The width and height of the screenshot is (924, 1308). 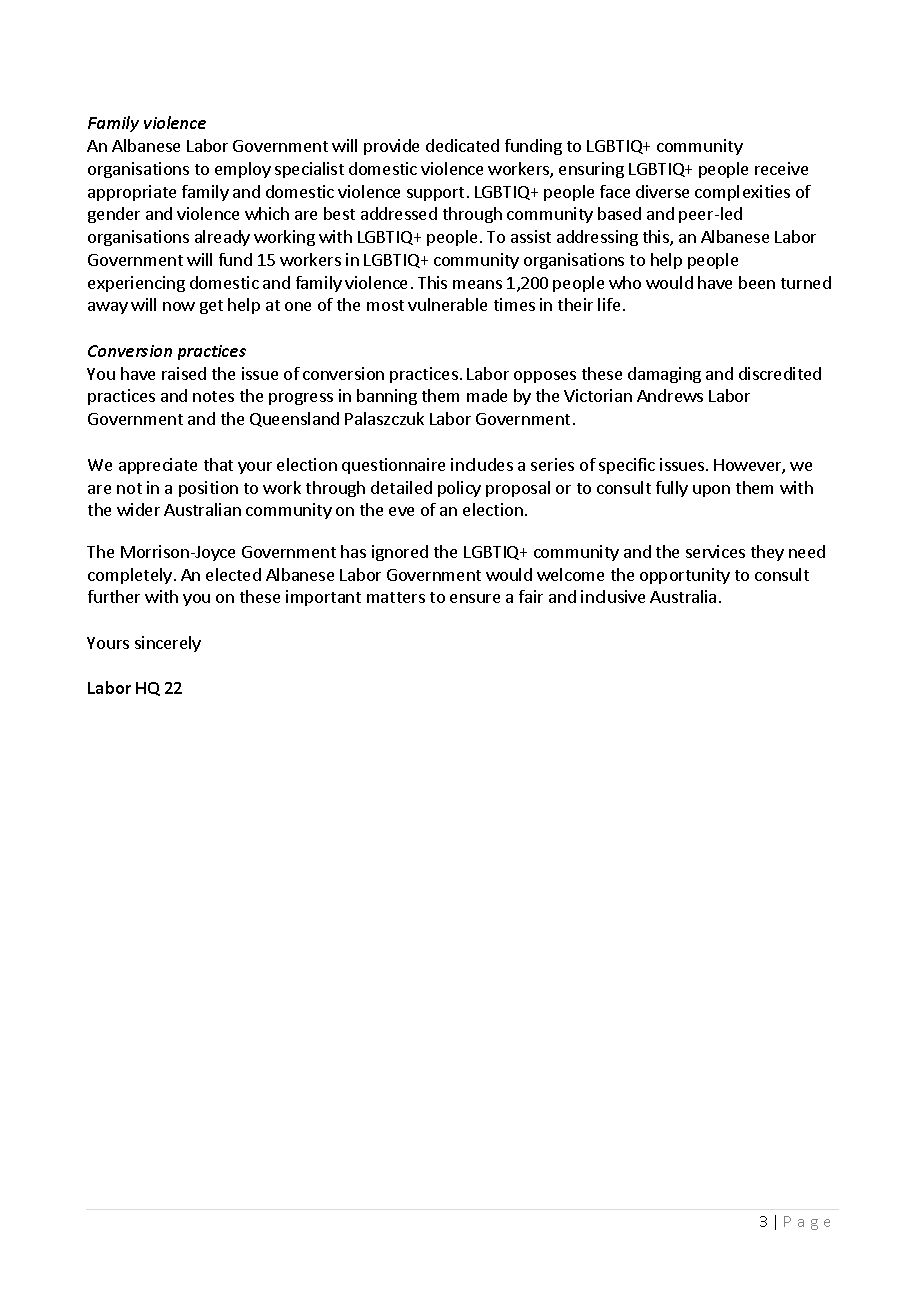 What do you see at coordinates (243, 170) in the screenshot?
I see `employ` at bounding box center [243, 170].
